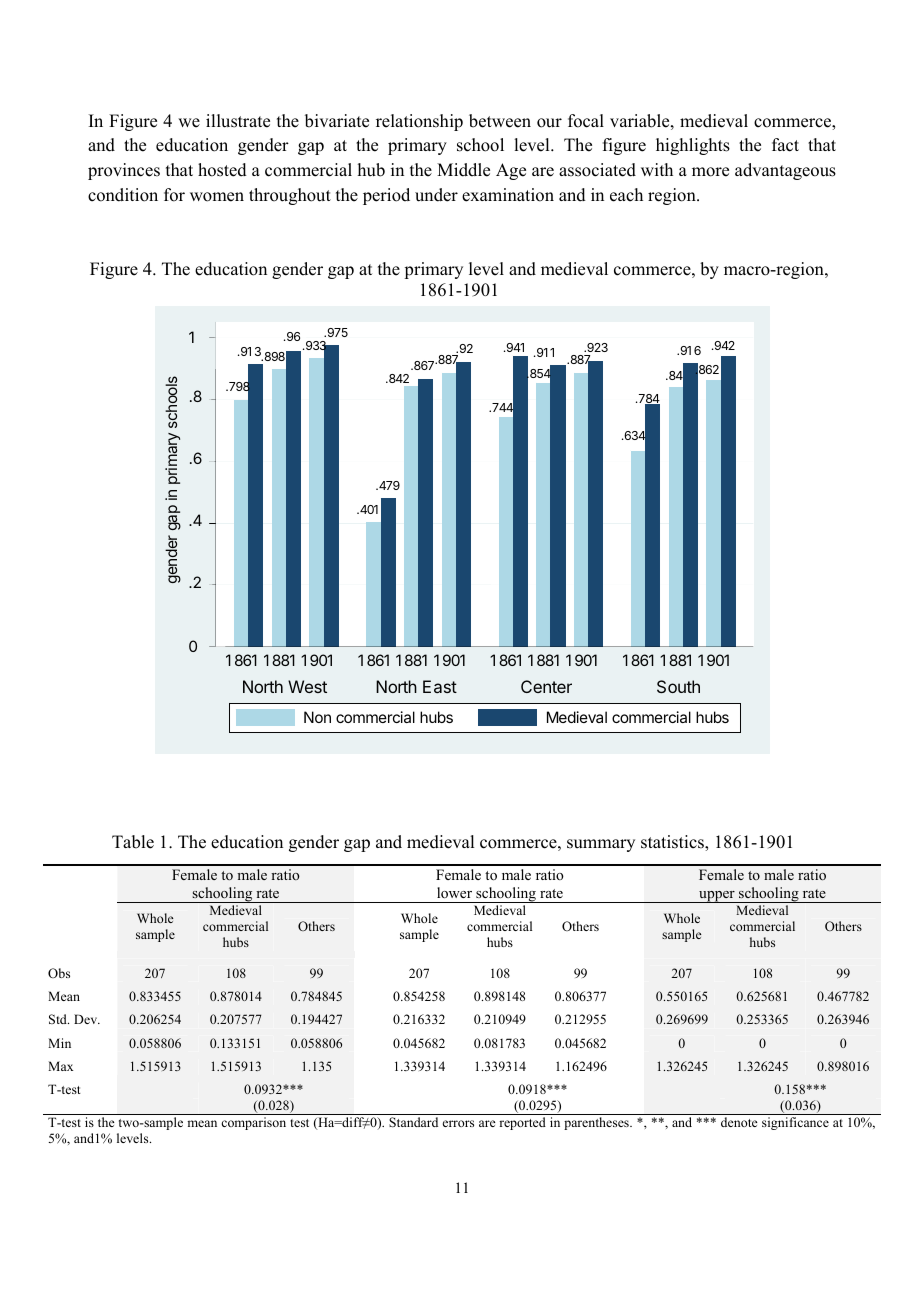 The image size is (924, 1308). I want to click on under, so click(436, 195).
